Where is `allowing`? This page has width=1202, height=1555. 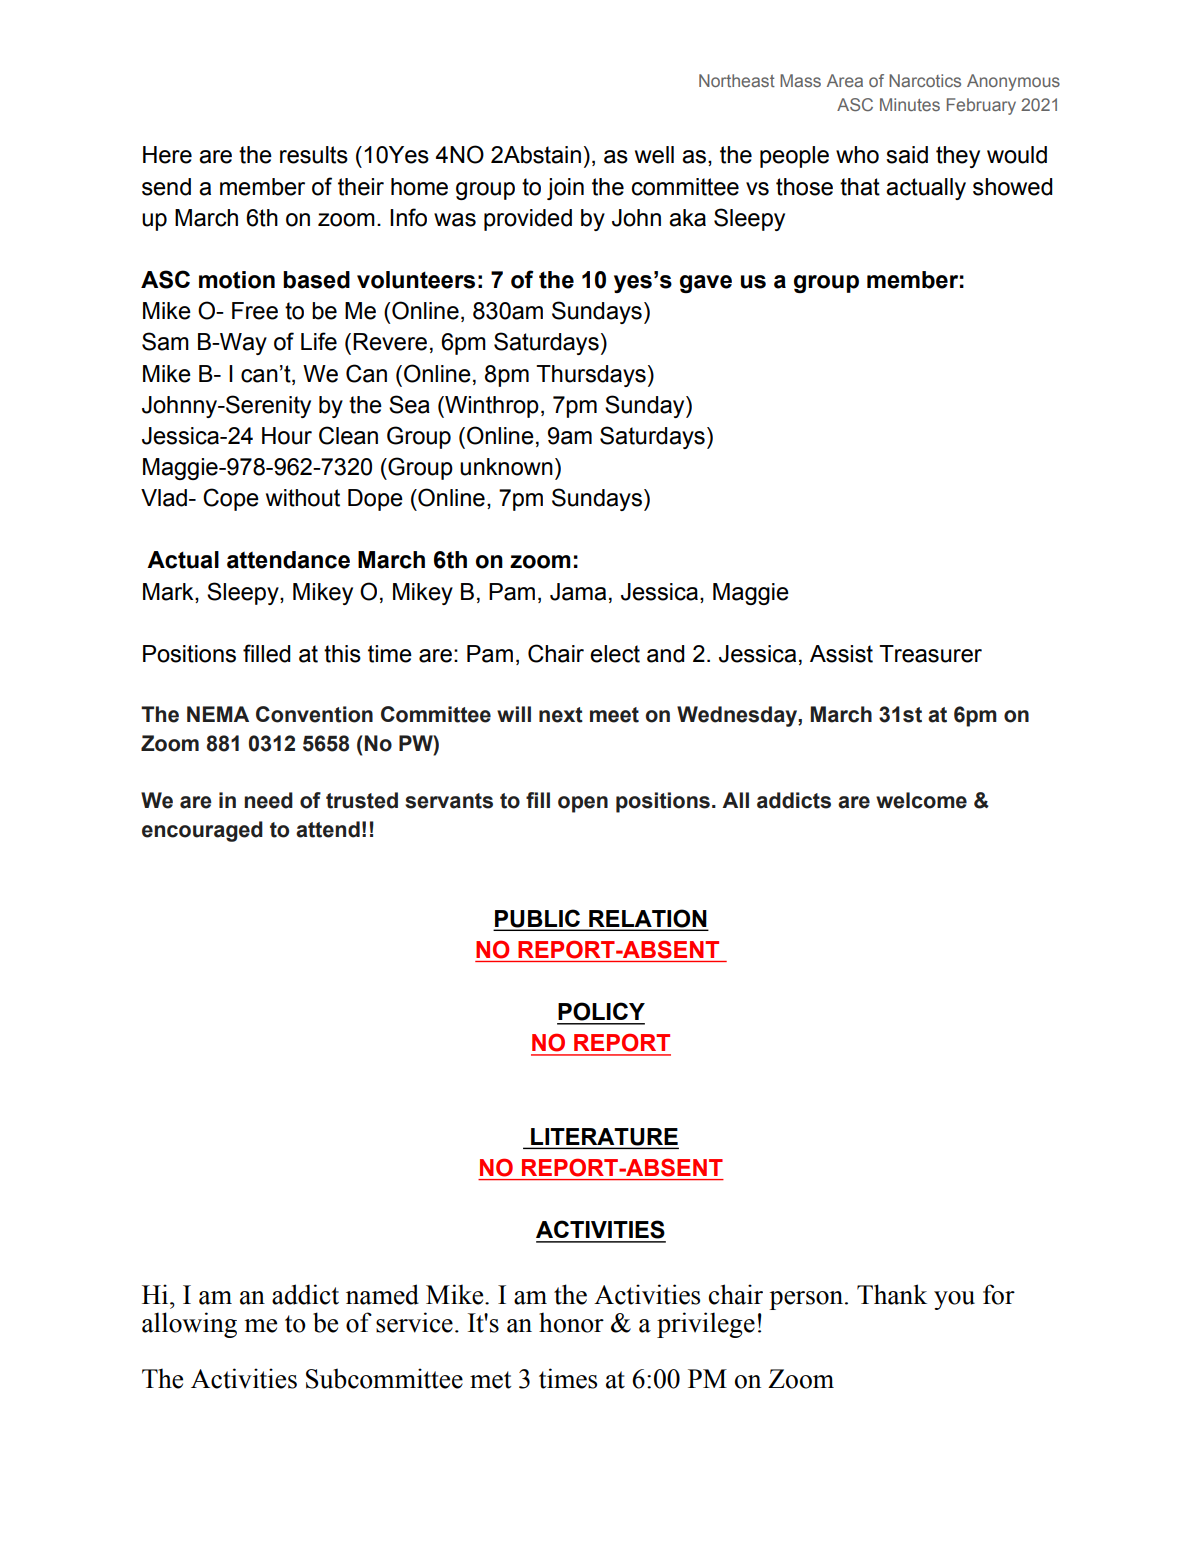
allowing is located at coordinates (189, 1325).
